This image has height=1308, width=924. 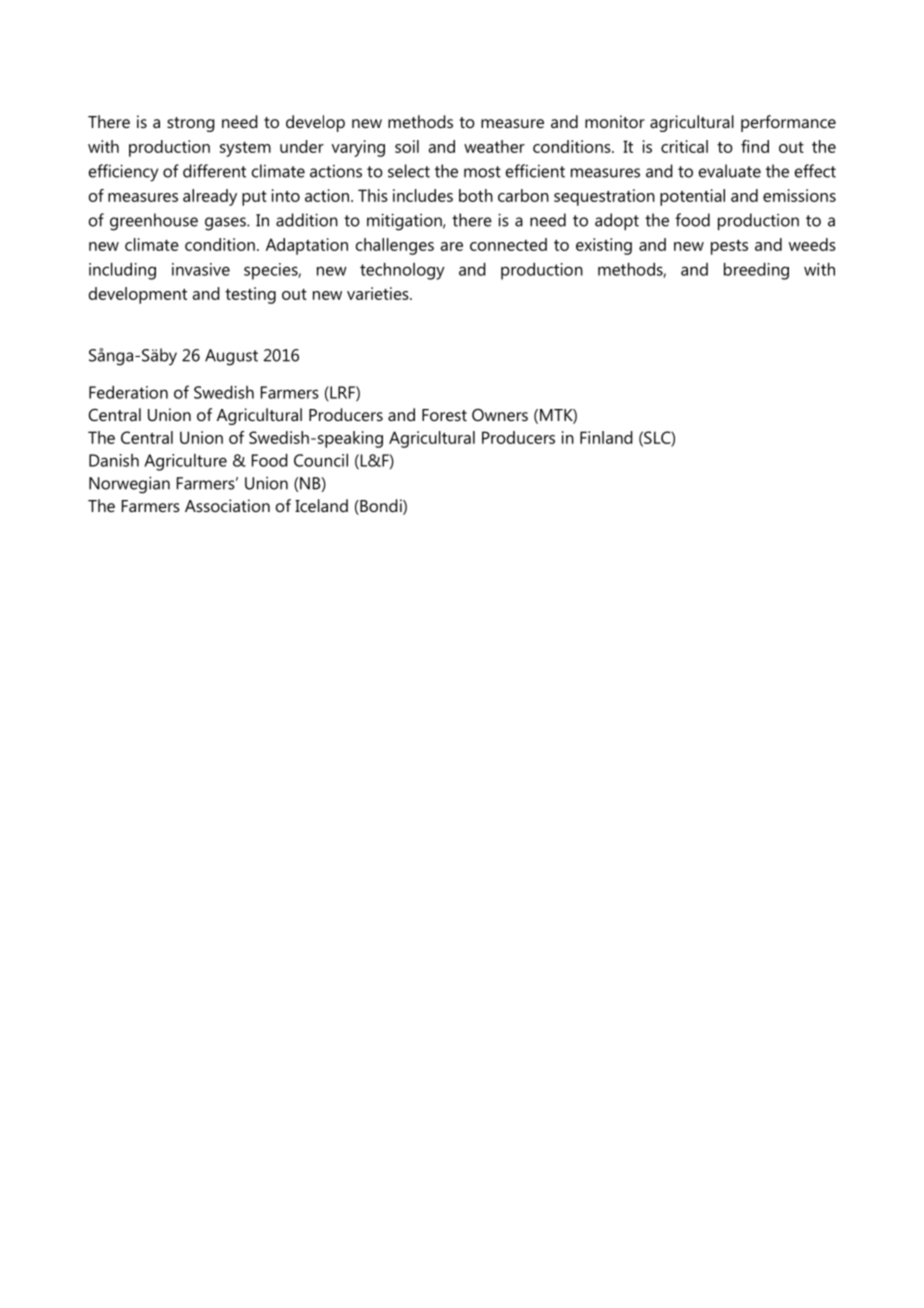 I want to click on strong, so click(x=191, y=124).
